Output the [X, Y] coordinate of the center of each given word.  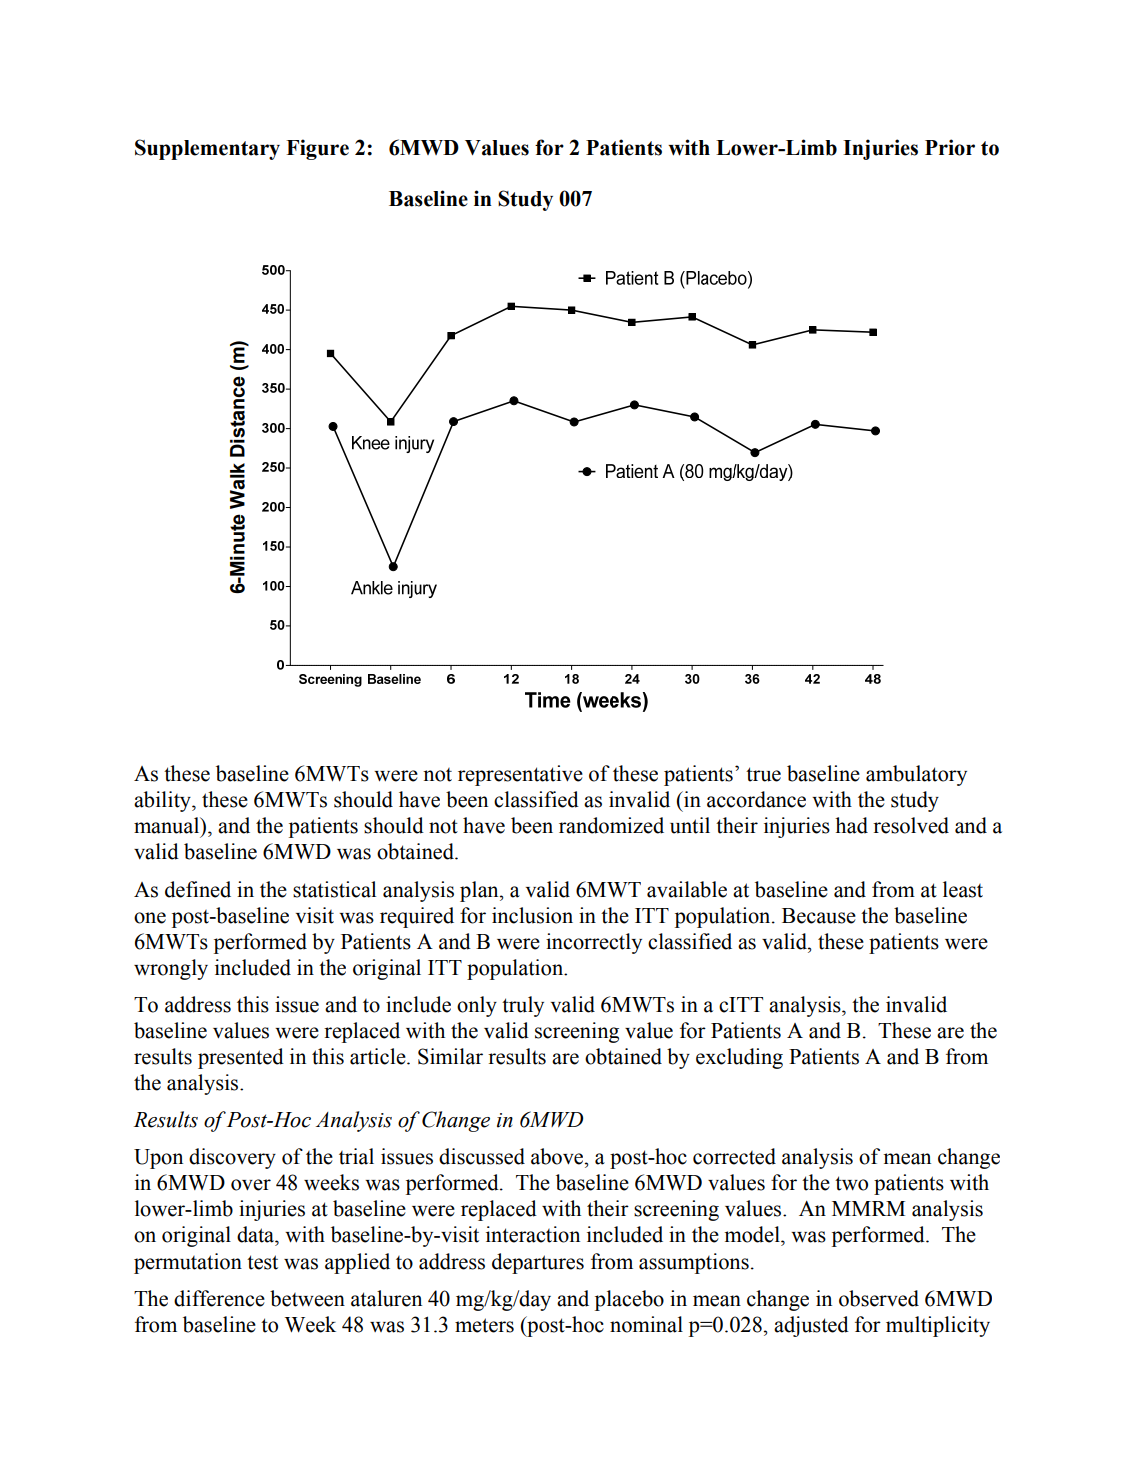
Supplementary [207, 149]
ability [163, 801]
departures [538, 1263]
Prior [950, 147]
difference [219, 1298]
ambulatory [916, 775]
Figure [317, 149]
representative [520, 775]
